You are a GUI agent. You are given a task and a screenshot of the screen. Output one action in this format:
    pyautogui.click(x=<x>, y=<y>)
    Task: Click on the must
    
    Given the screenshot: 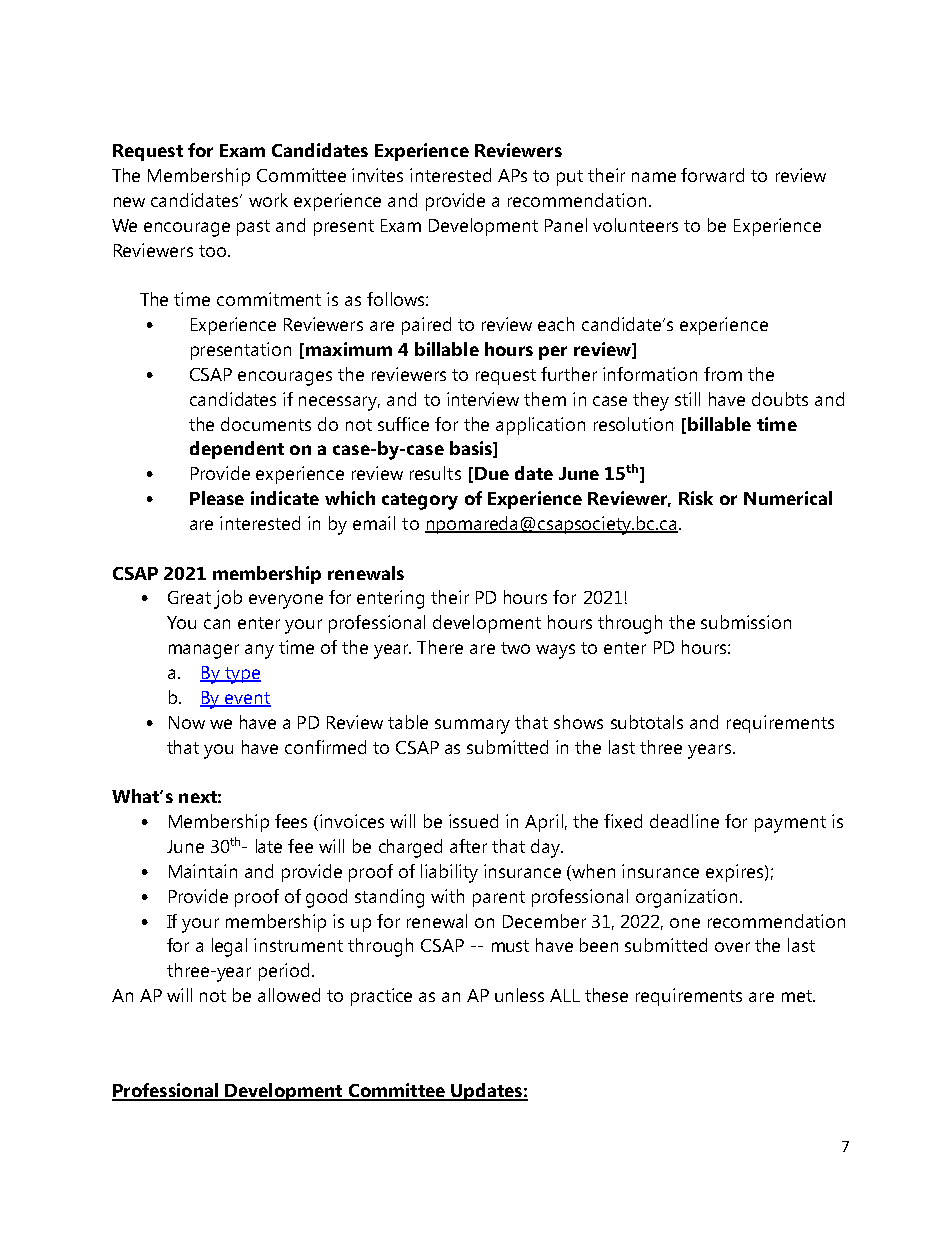 What is the action you would take?
    pyautogui.click(x=510, y=946)
